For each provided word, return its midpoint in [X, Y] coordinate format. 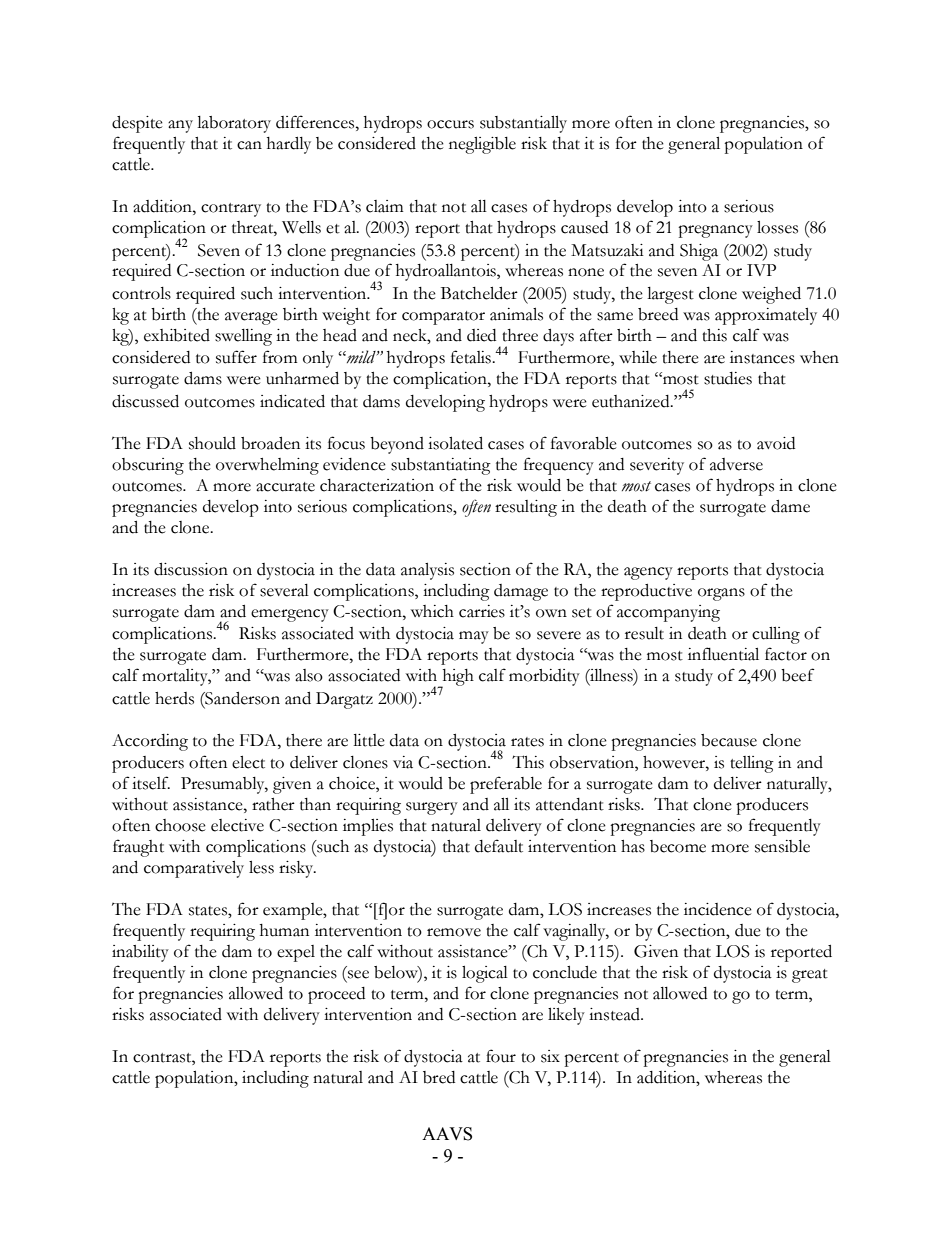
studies [728, 378]
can [249, 145]
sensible [782, 846]
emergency [290, 615]
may [474, 637]
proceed [336, 995]
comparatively [194, 869]
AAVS [447, 1134]
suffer [236, 357]
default [499, 846]
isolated [455, 443]
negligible [482, 145]
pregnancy [715, 231]
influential [723, 654]
